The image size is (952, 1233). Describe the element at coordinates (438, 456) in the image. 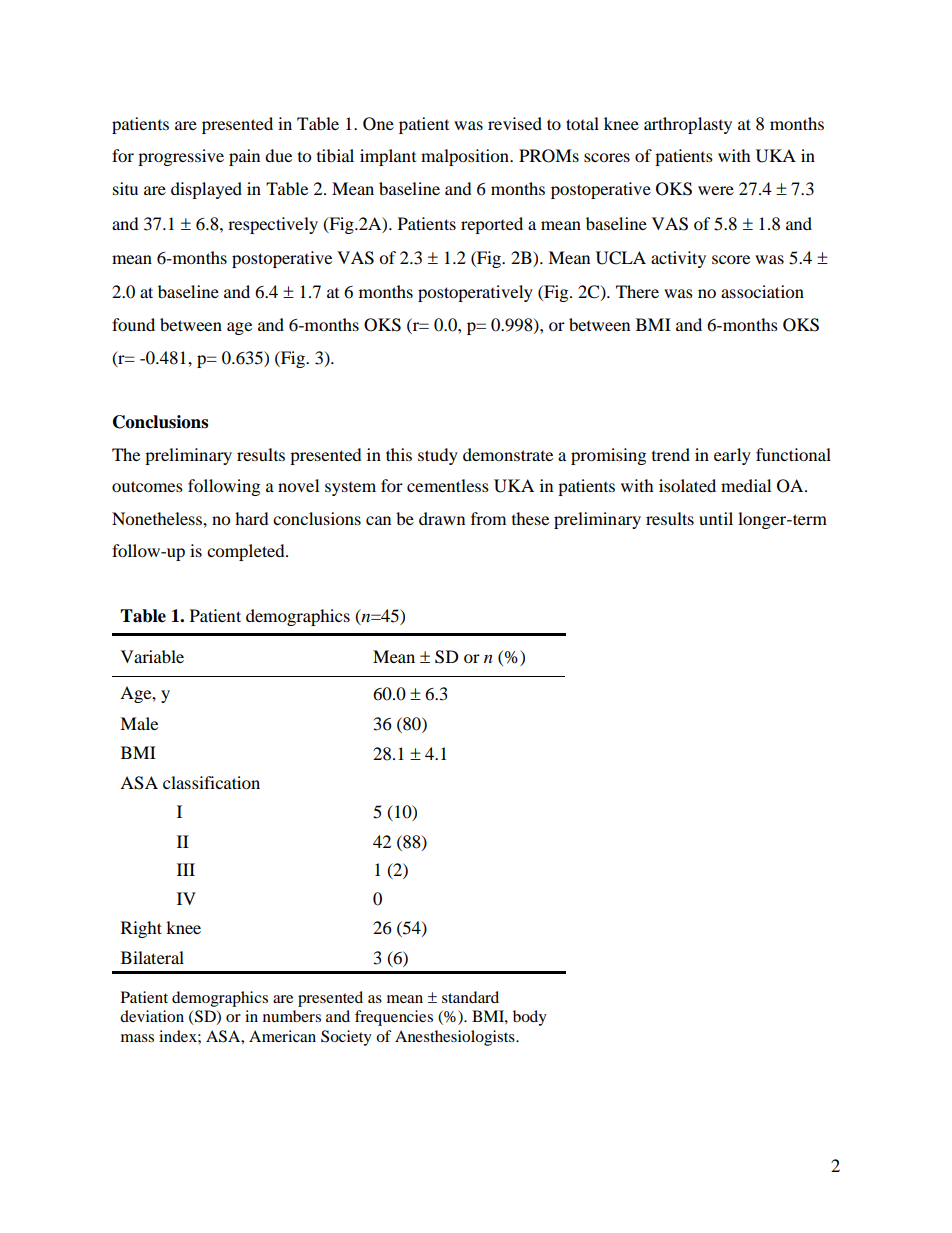

I see `study` at that location.
